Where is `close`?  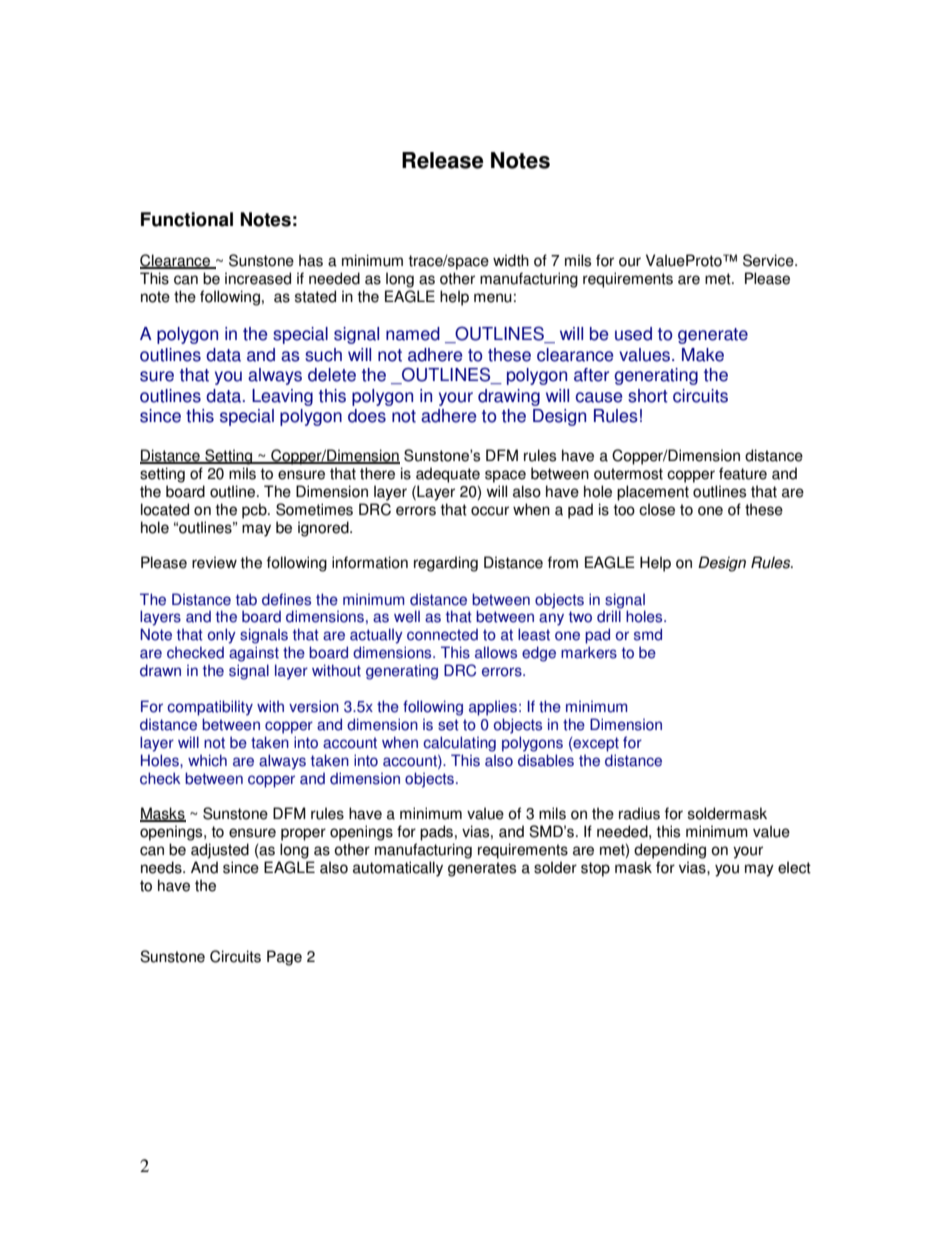 close is located at coordinates (657, 509).
